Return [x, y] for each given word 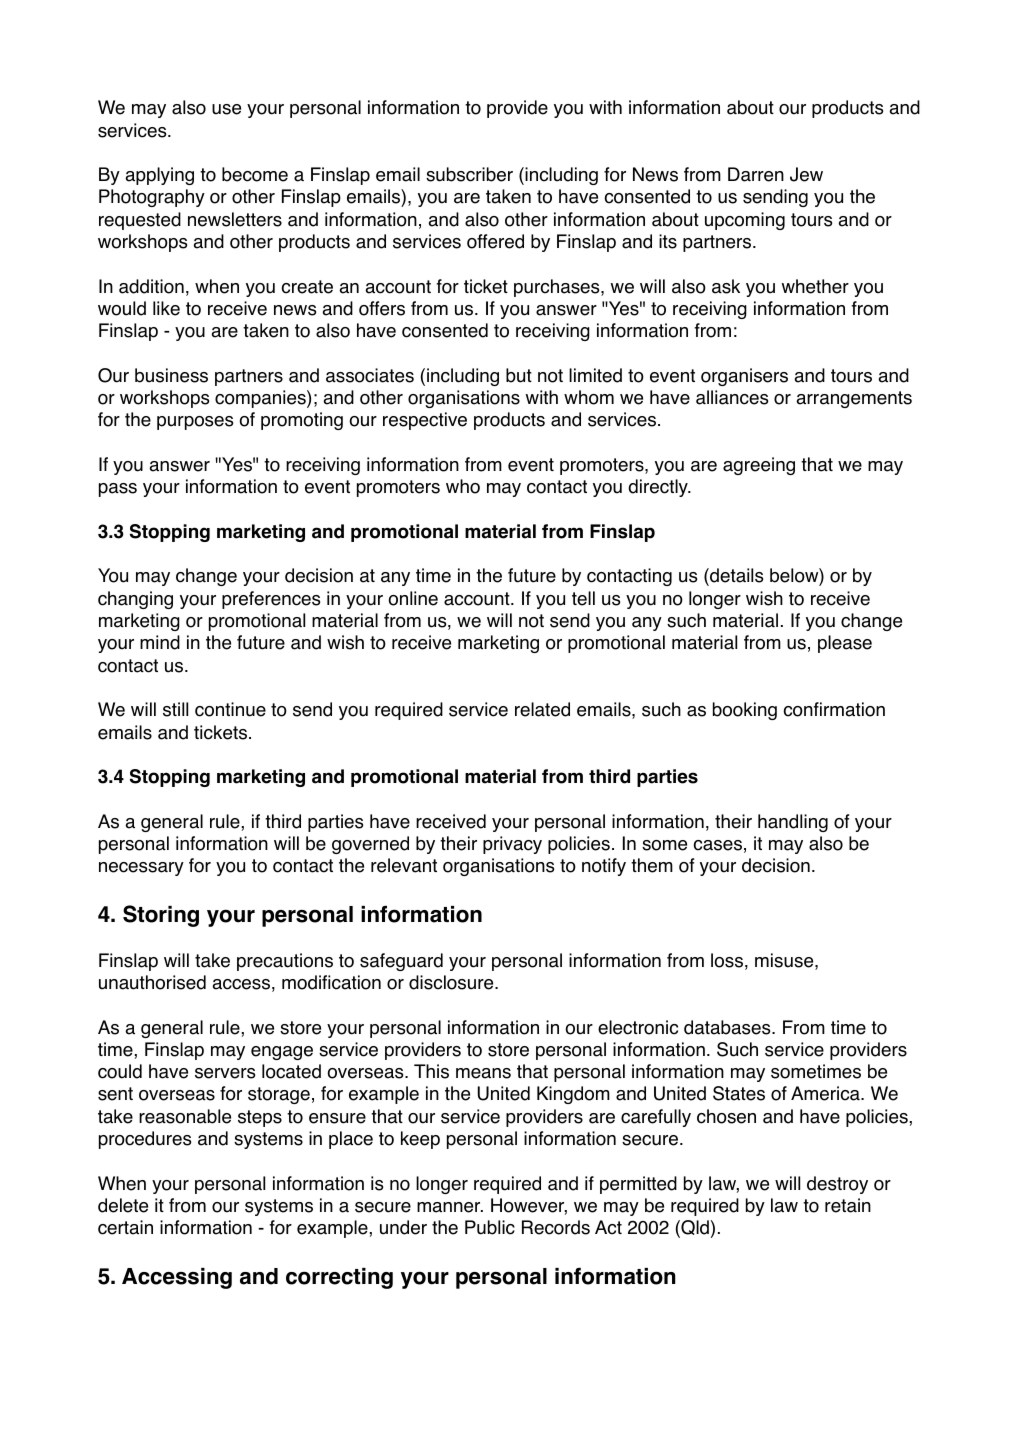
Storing [161, 916]
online [413, 598]
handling [793, 823]
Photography [152, 198]
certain [125, 1227]
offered [495, 241]
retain [848, 1205]
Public [490, 1227]
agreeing [759, 466]
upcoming [745, 221]
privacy [512, 845]
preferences [271, 600]
